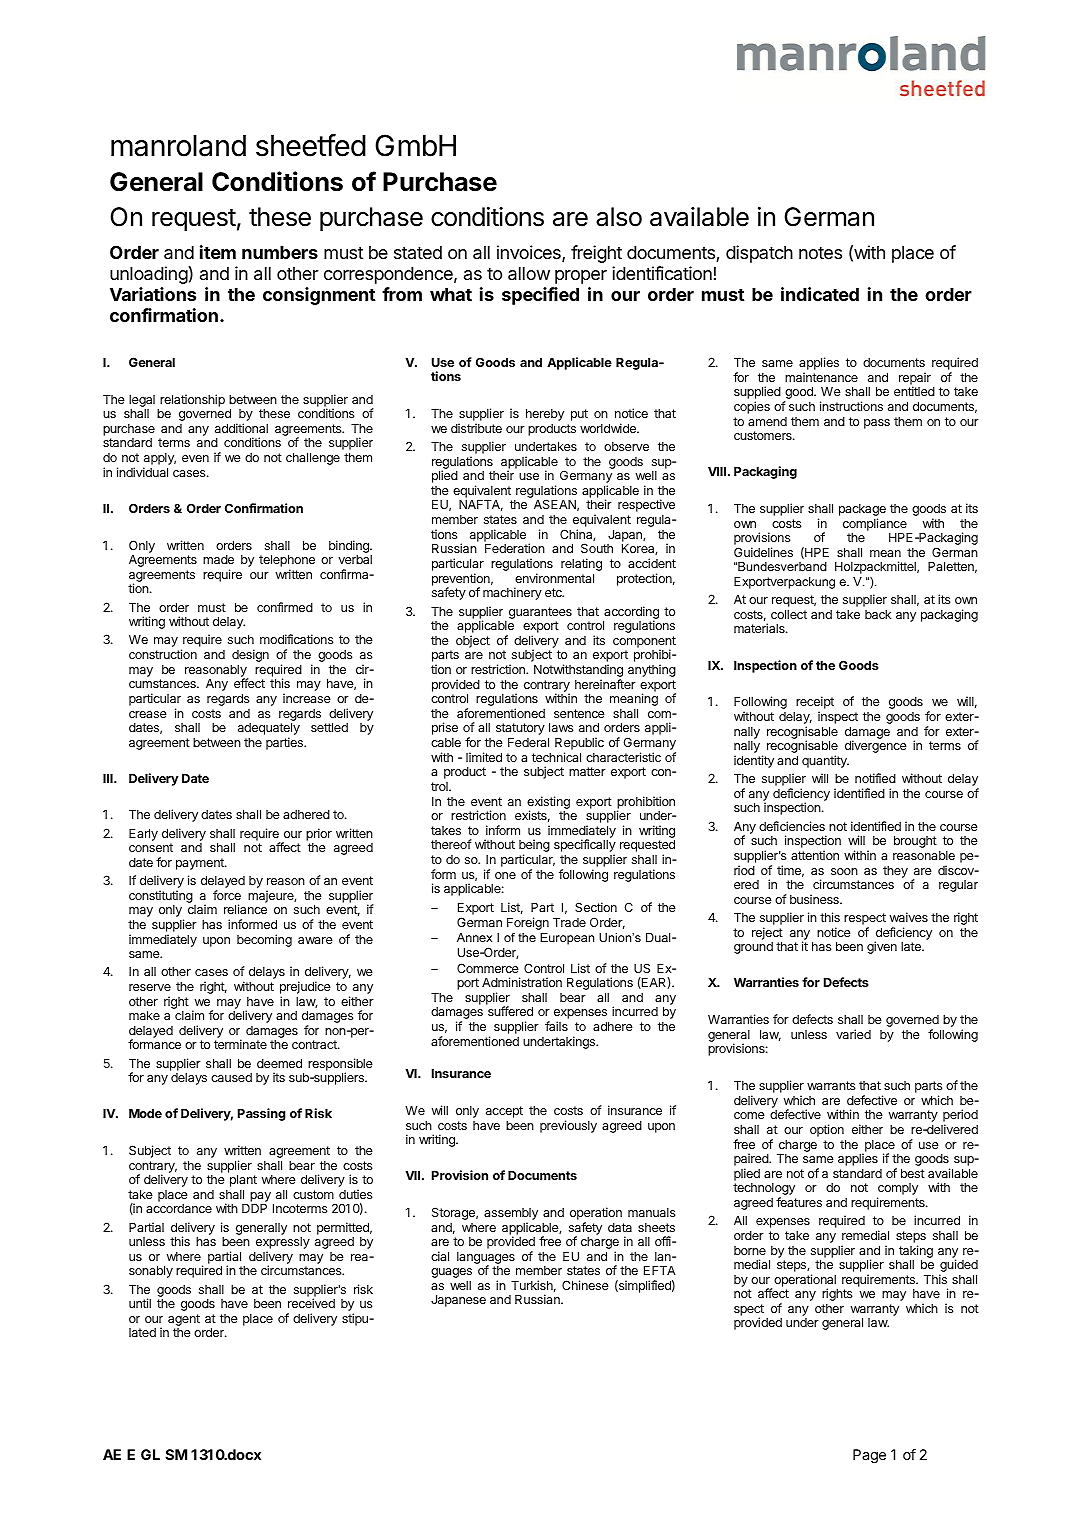 Image resolution: width=1081 pixels, height=1529 pixels. I want to click on Chinese, so click(585, 1285).
